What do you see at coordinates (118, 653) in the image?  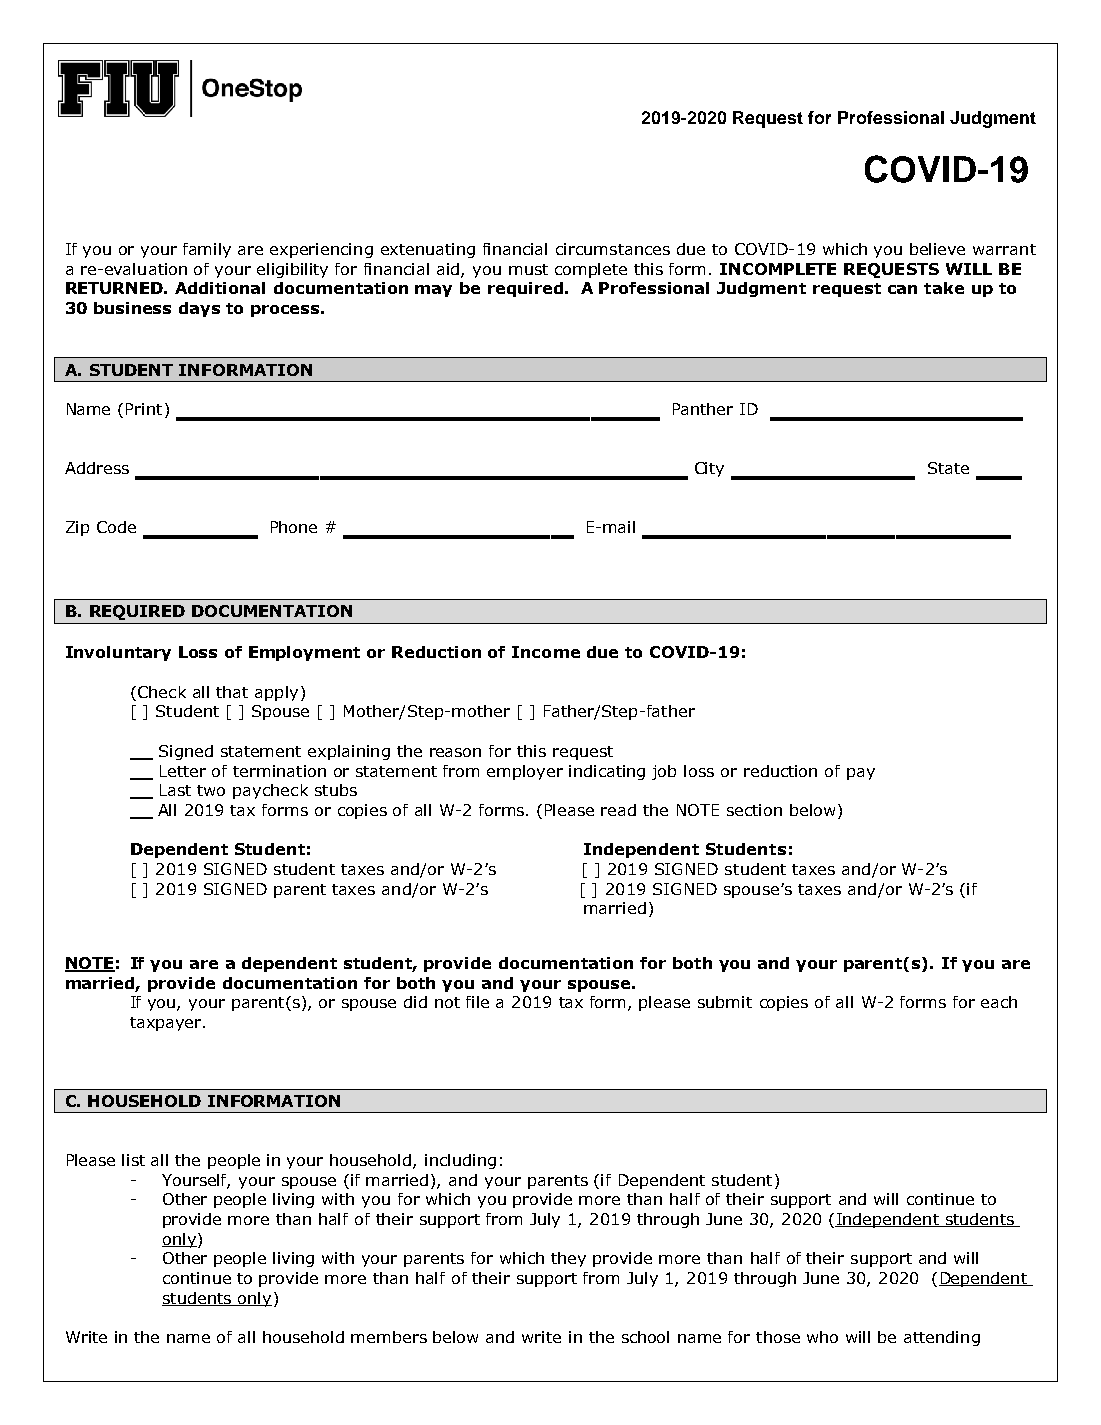 I see `Involuntary` at bounding box center [118, 653].
